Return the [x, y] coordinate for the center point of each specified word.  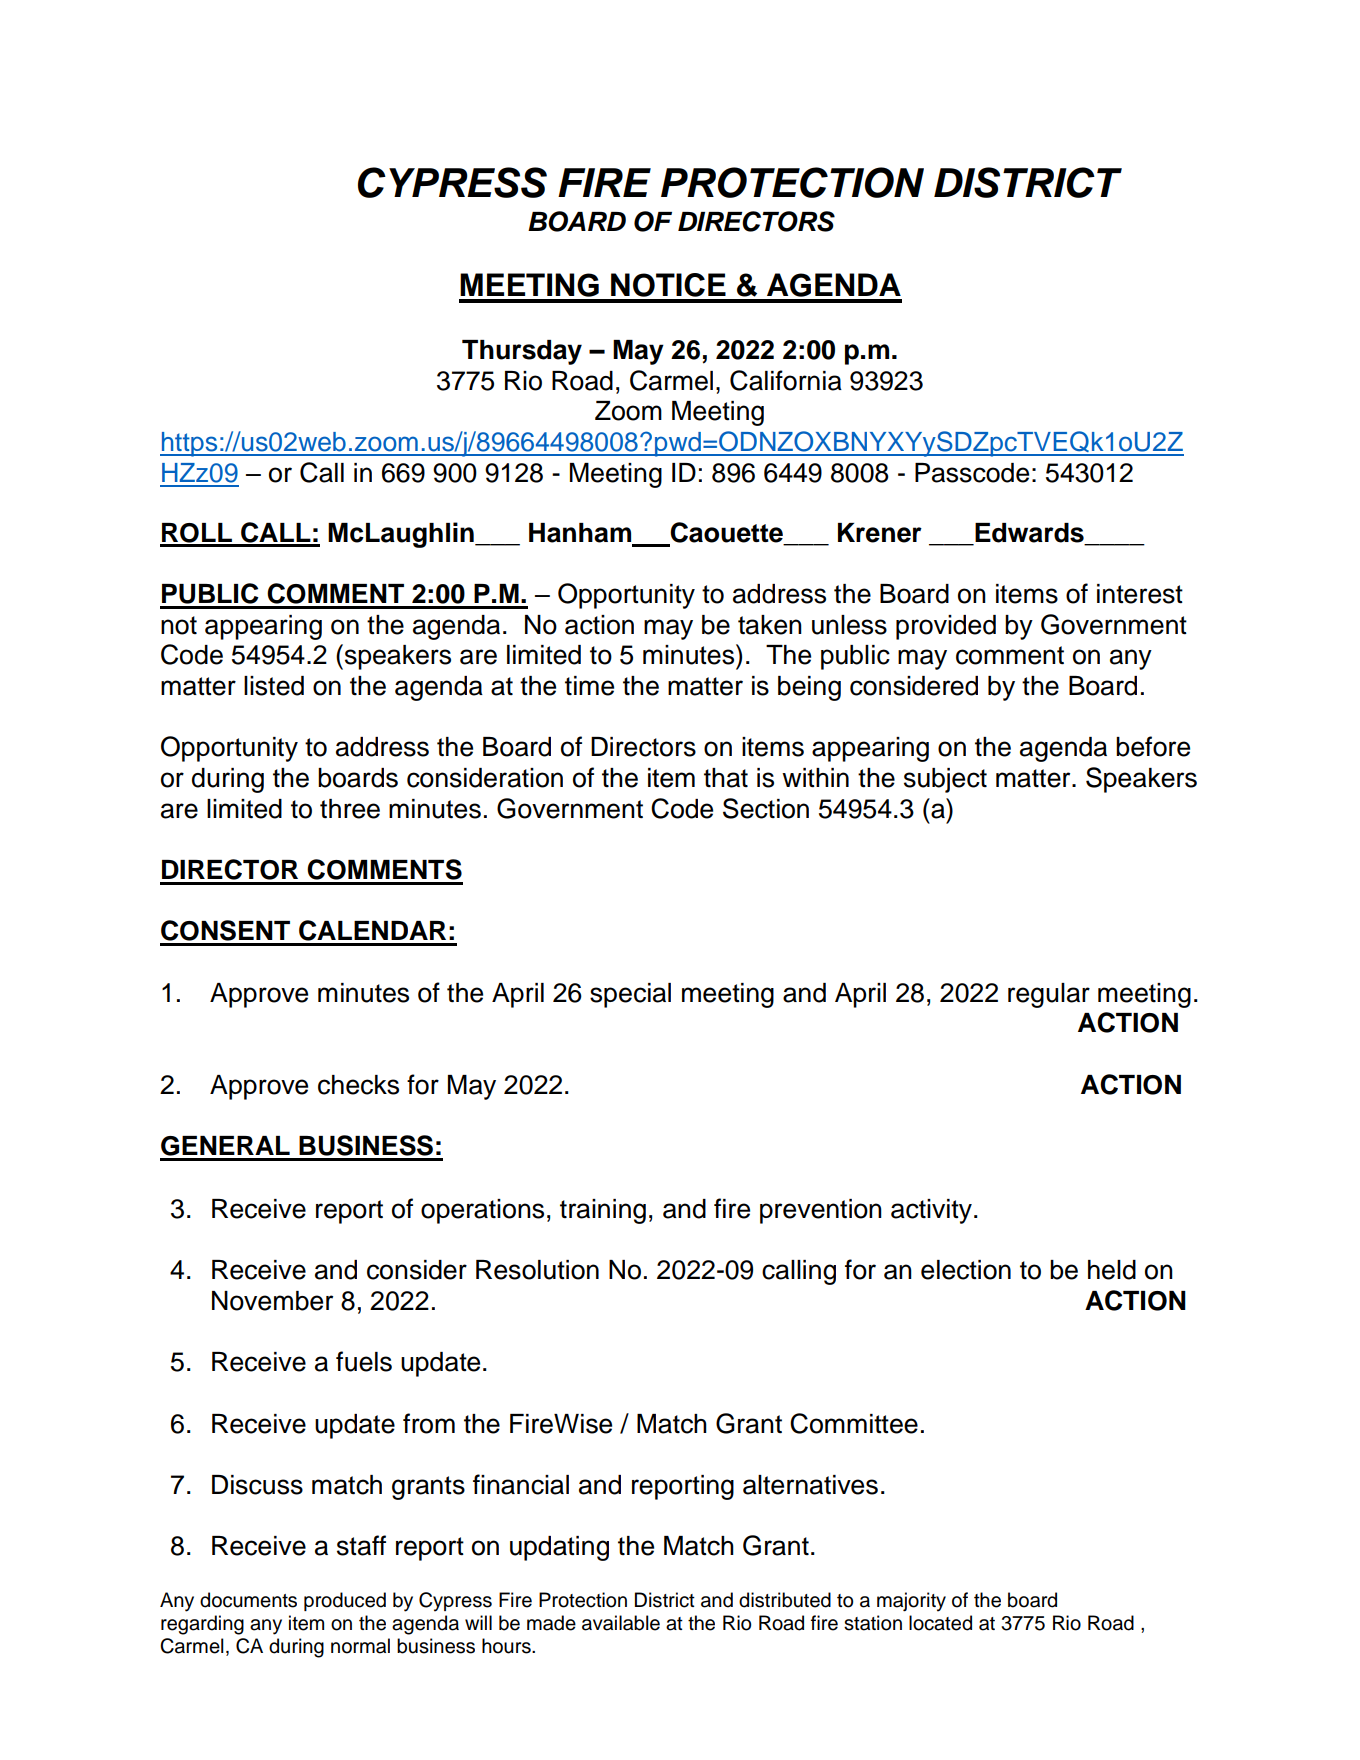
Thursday [522, 352]
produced [345, 1601]
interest [1140, 594]
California [786, 380]
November [272, 1301]
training [603, 1211]
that [726, 778]
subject [945, 780]
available [621, 1623]
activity [931, 1211]
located [940, 1623]
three [350, 809]
